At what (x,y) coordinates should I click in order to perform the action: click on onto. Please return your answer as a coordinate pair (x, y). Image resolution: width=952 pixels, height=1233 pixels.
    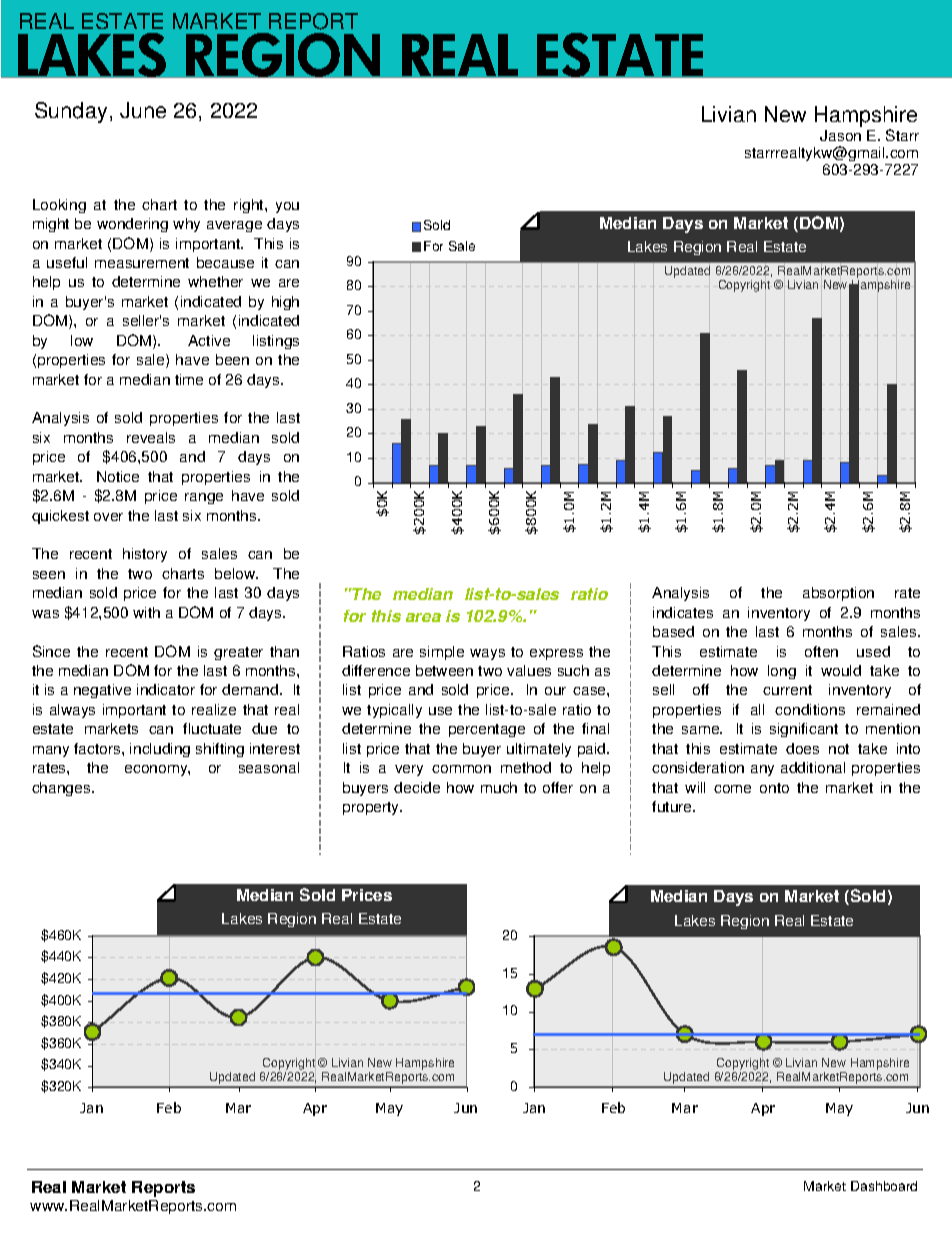
    Looking at the image, I should click on (774, 788).
